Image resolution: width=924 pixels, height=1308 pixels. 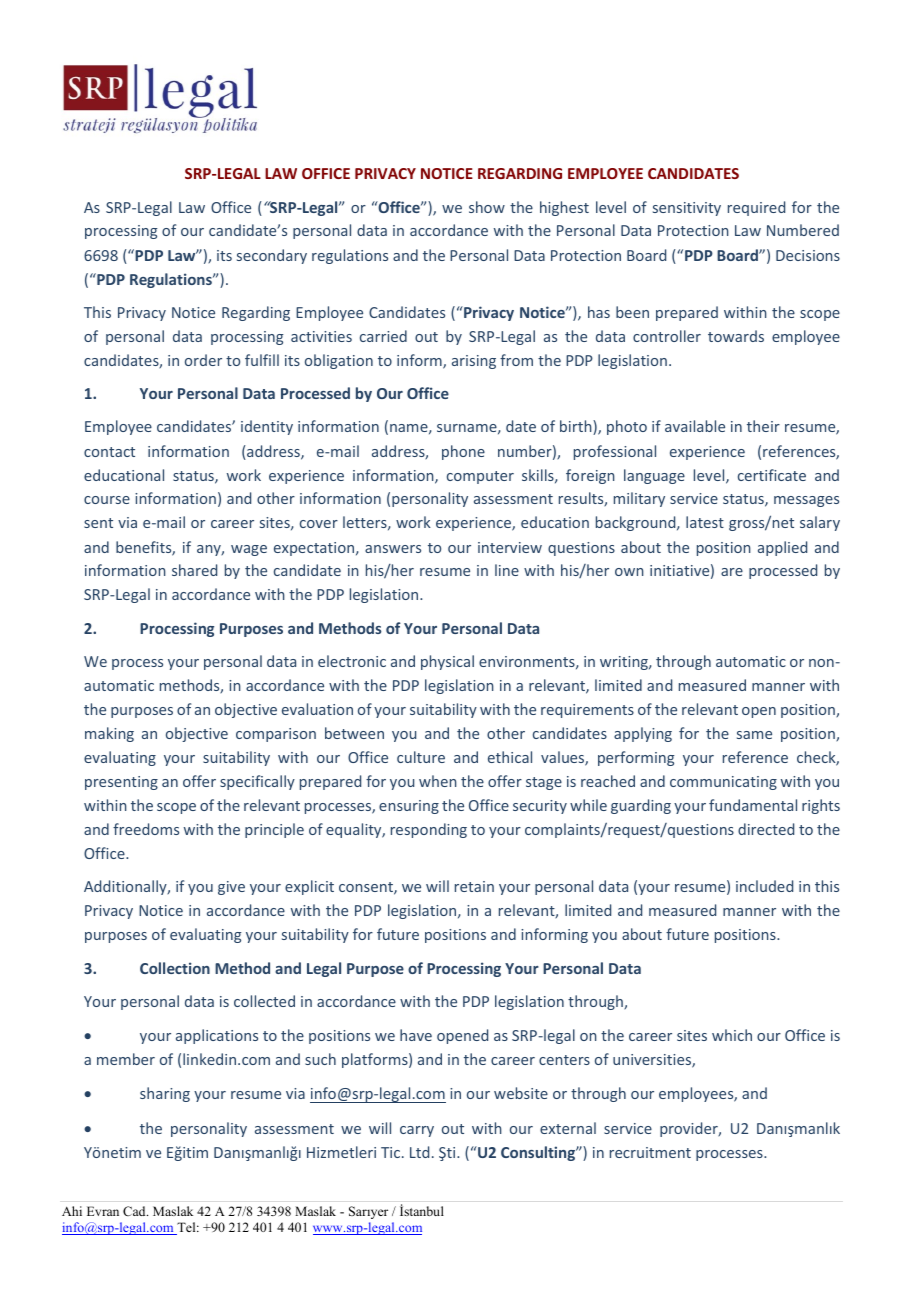 What do you see at coordinates (754, 735) in the document?
I see `same` at bounding box center [754, 735].
